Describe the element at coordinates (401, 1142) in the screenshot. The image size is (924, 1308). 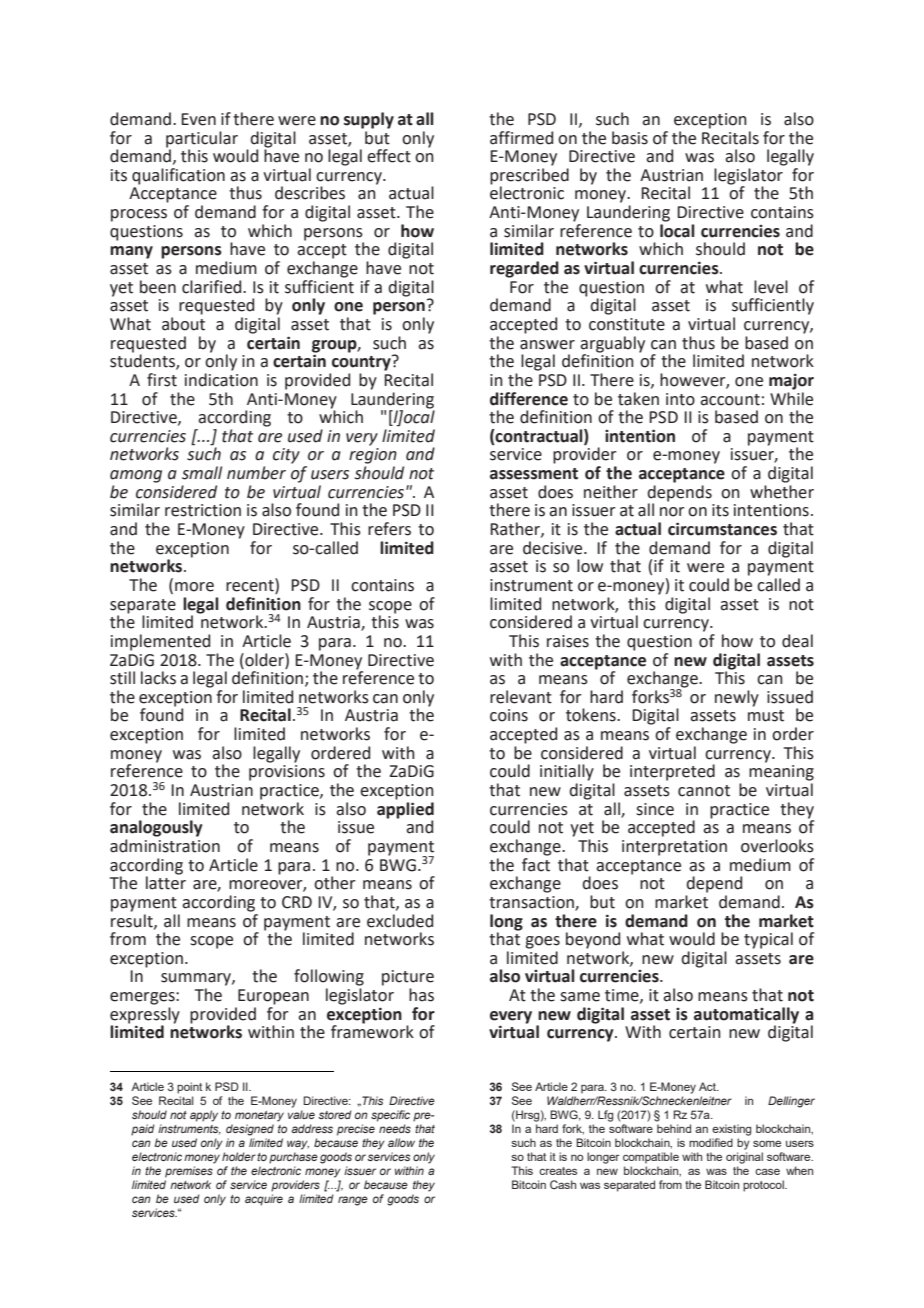
I see `allow` at that location.
